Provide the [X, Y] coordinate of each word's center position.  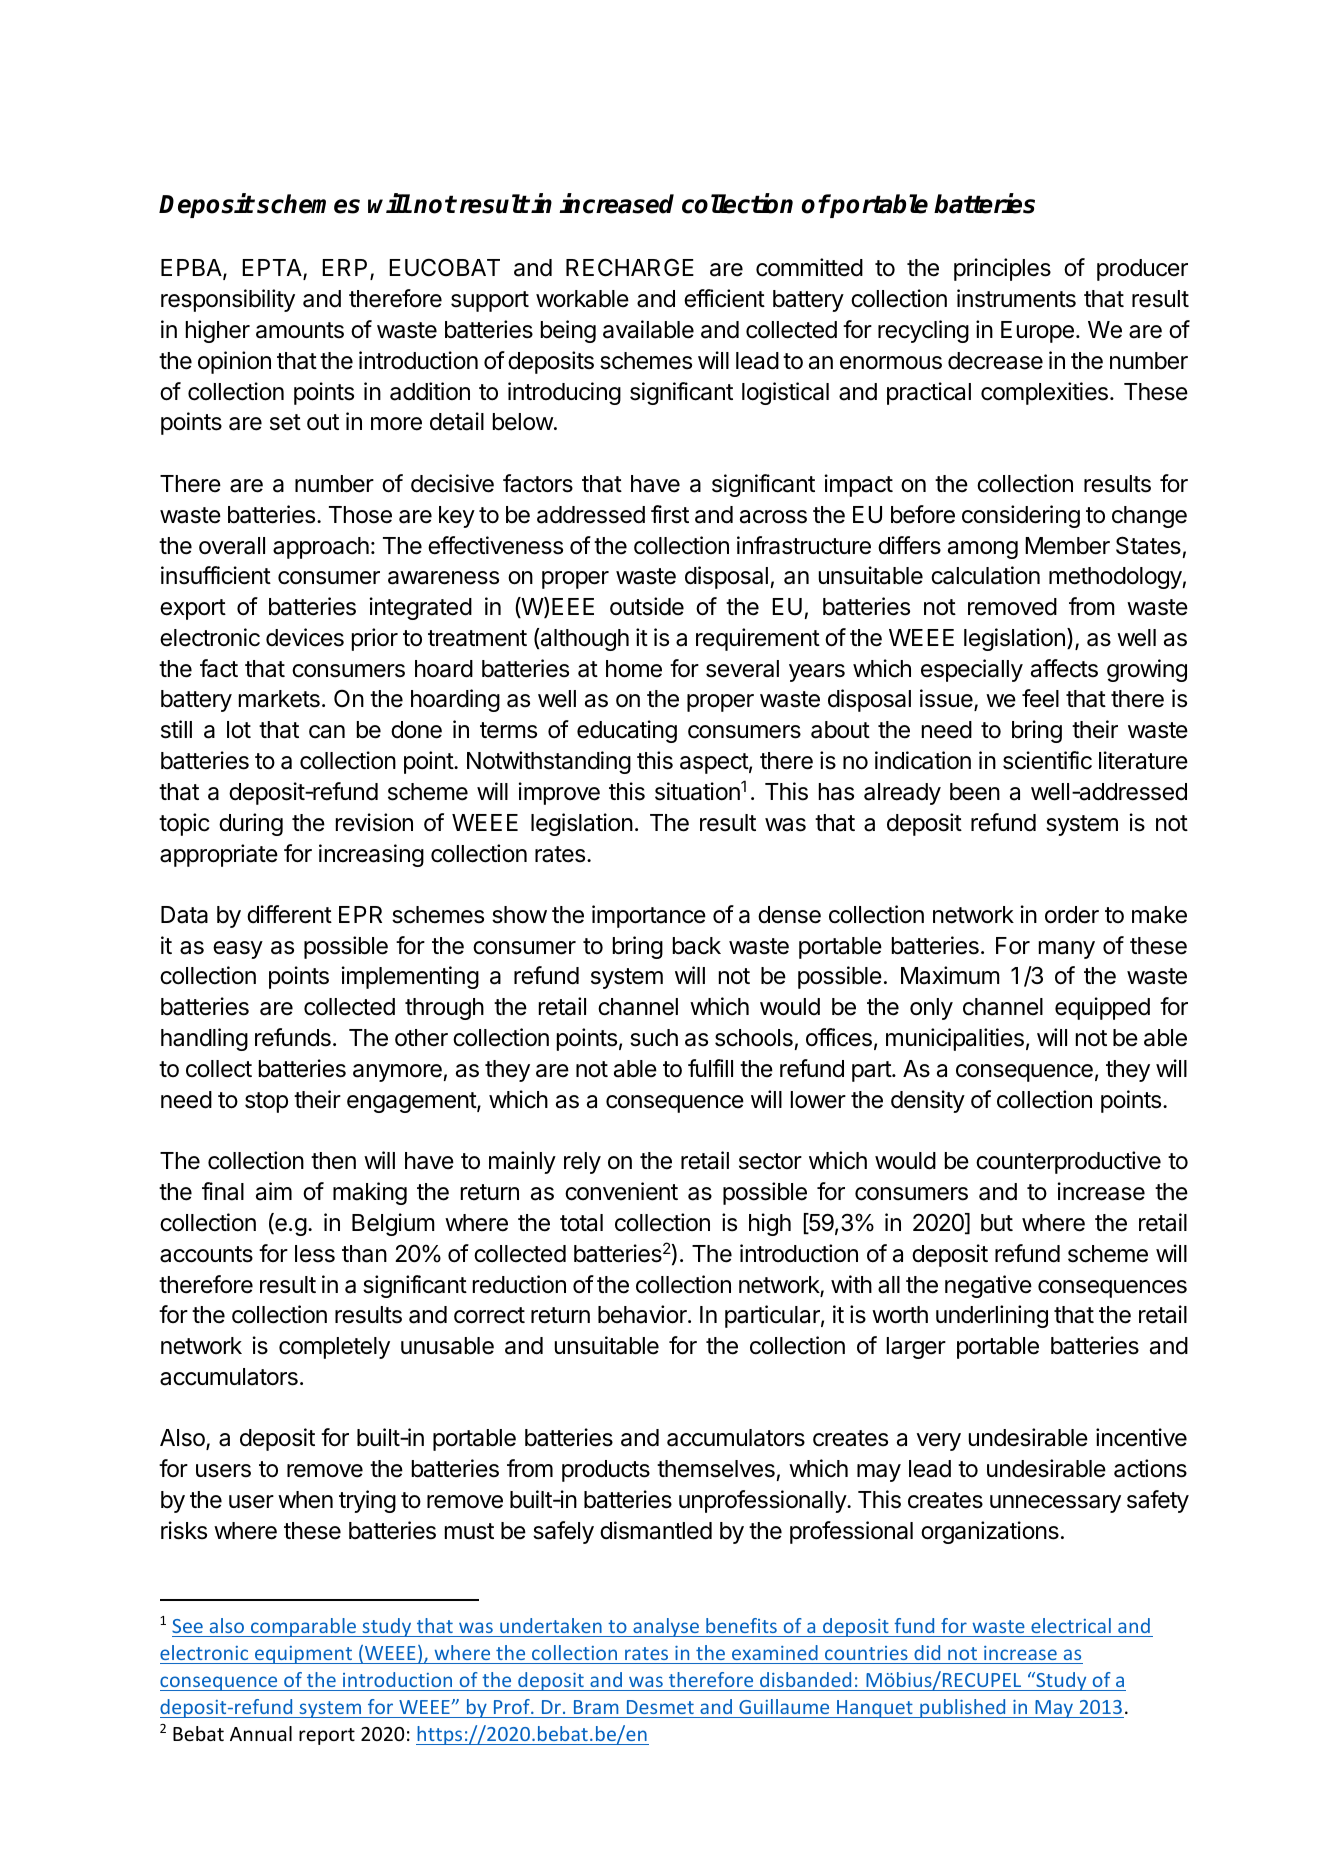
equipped [1102, 1008]
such [654, 1038]
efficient [724, 298]
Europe [1037, 332]
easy [238, 950]
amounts [300, 330]
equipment [303, 1655]
